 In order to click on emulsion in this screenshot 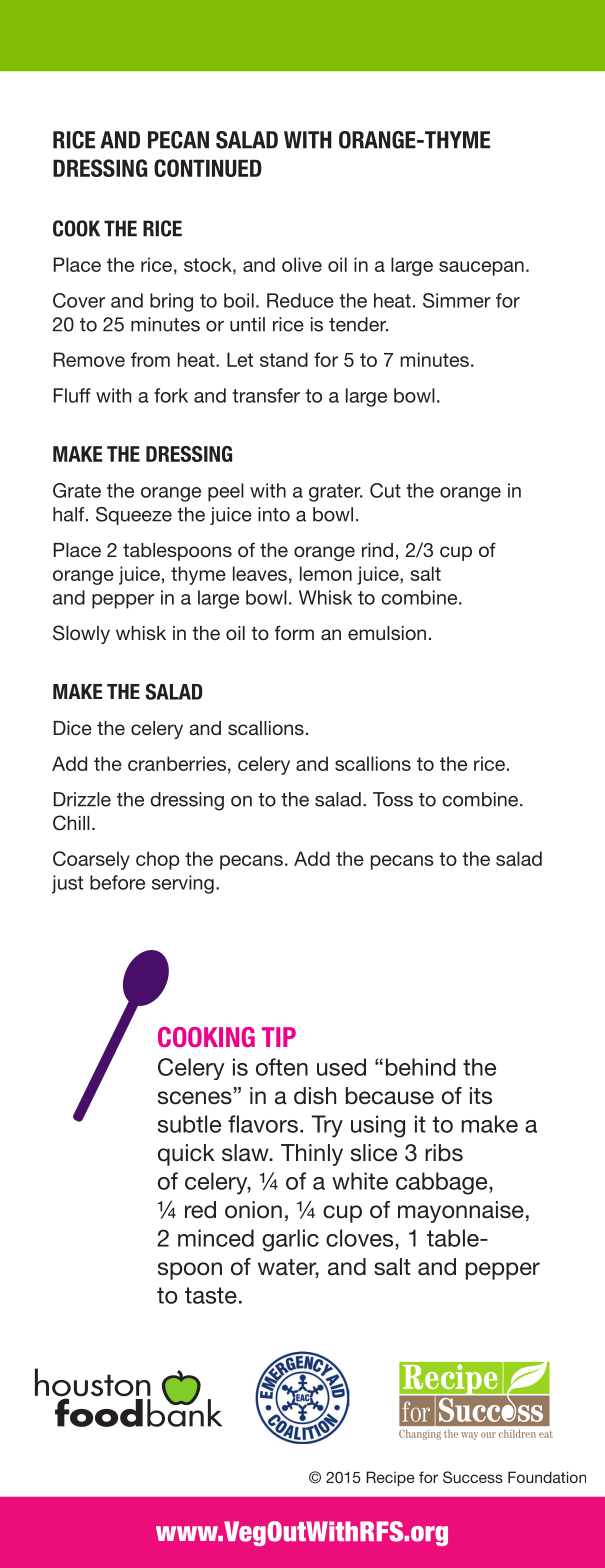, I will do `click(387, 633)`.
